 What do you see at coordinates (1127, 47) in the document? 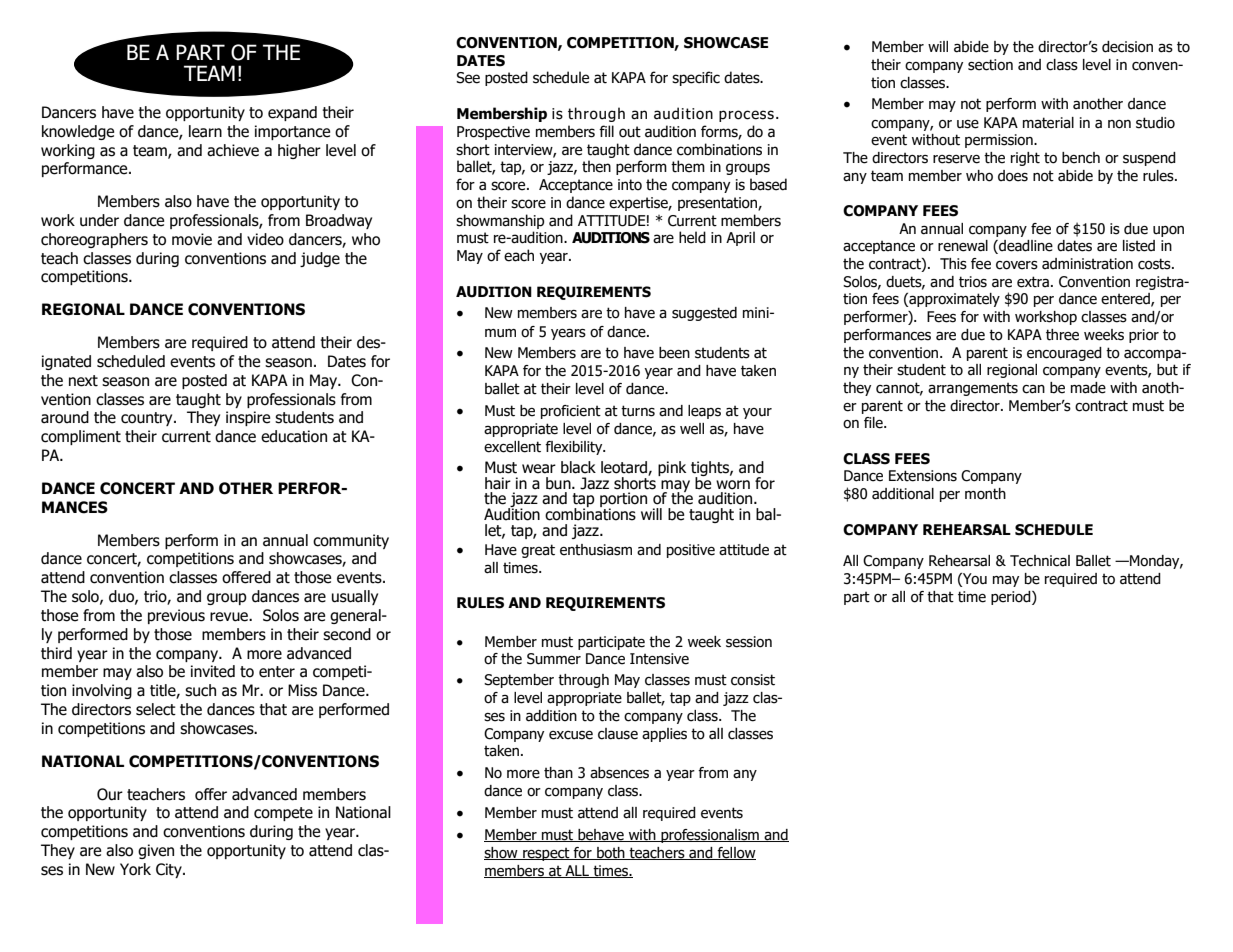
I see `decision` at bounding box center [1127, 47].
